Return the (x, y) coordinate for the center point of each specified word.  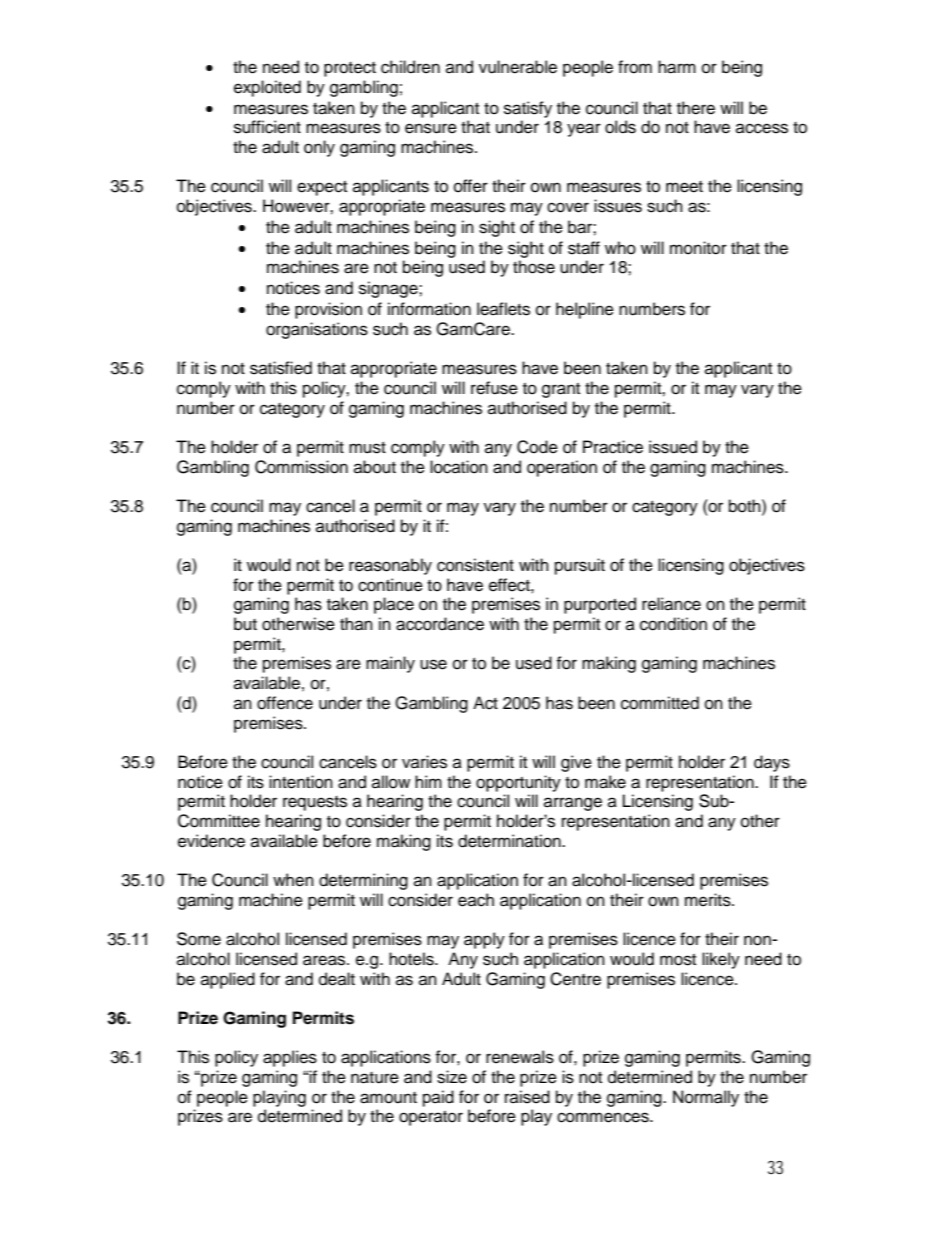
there (696, 108)
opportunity (518, 783)
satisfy (528, 109)
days (772, 763)
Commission (301, 467)
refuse (494, 388)
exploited (267, 88)
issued (673, 447)
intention (301, 782)
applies (290, 1058)
